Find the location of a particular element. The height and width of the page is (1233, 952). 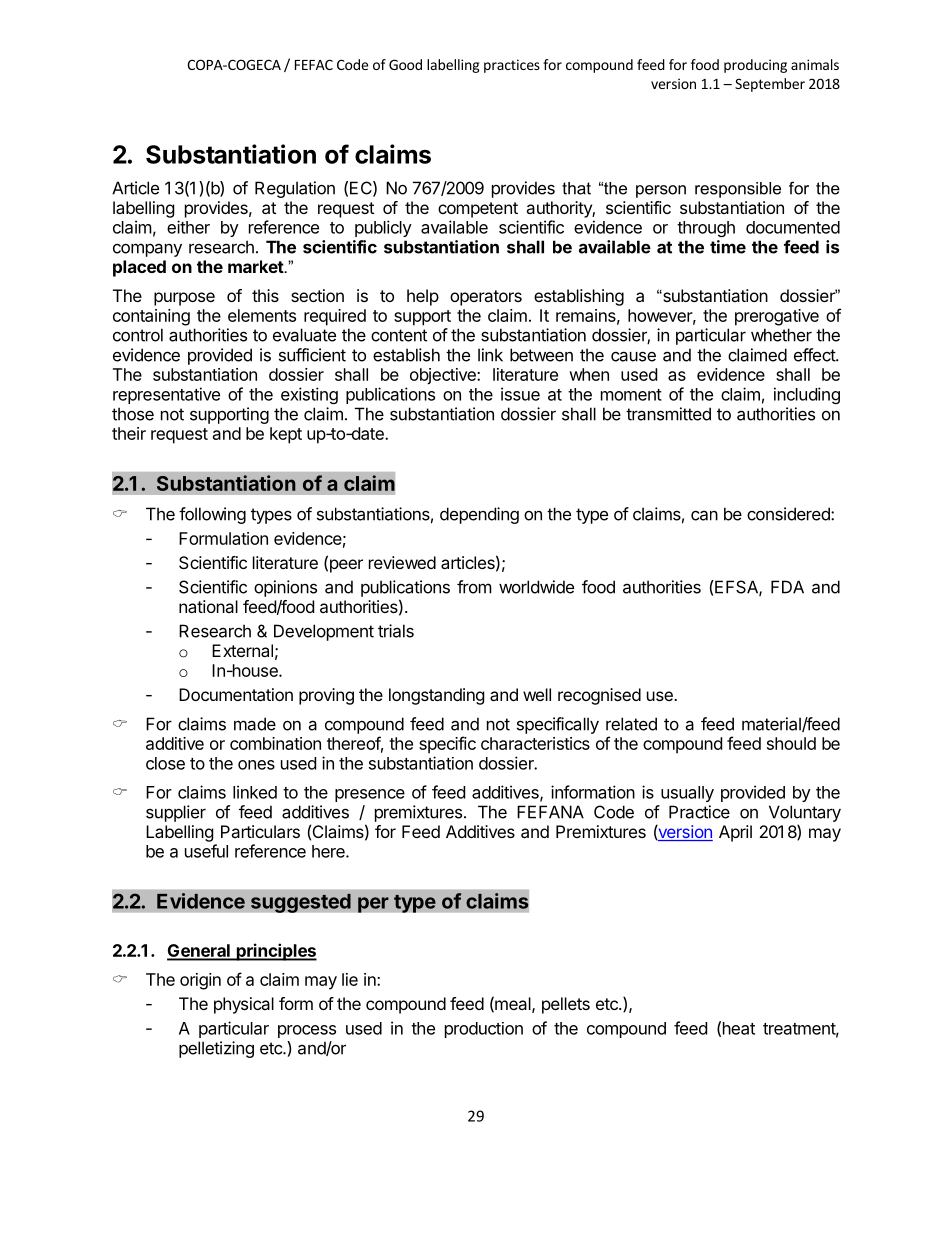

External is located at coordinates (242, 650).
